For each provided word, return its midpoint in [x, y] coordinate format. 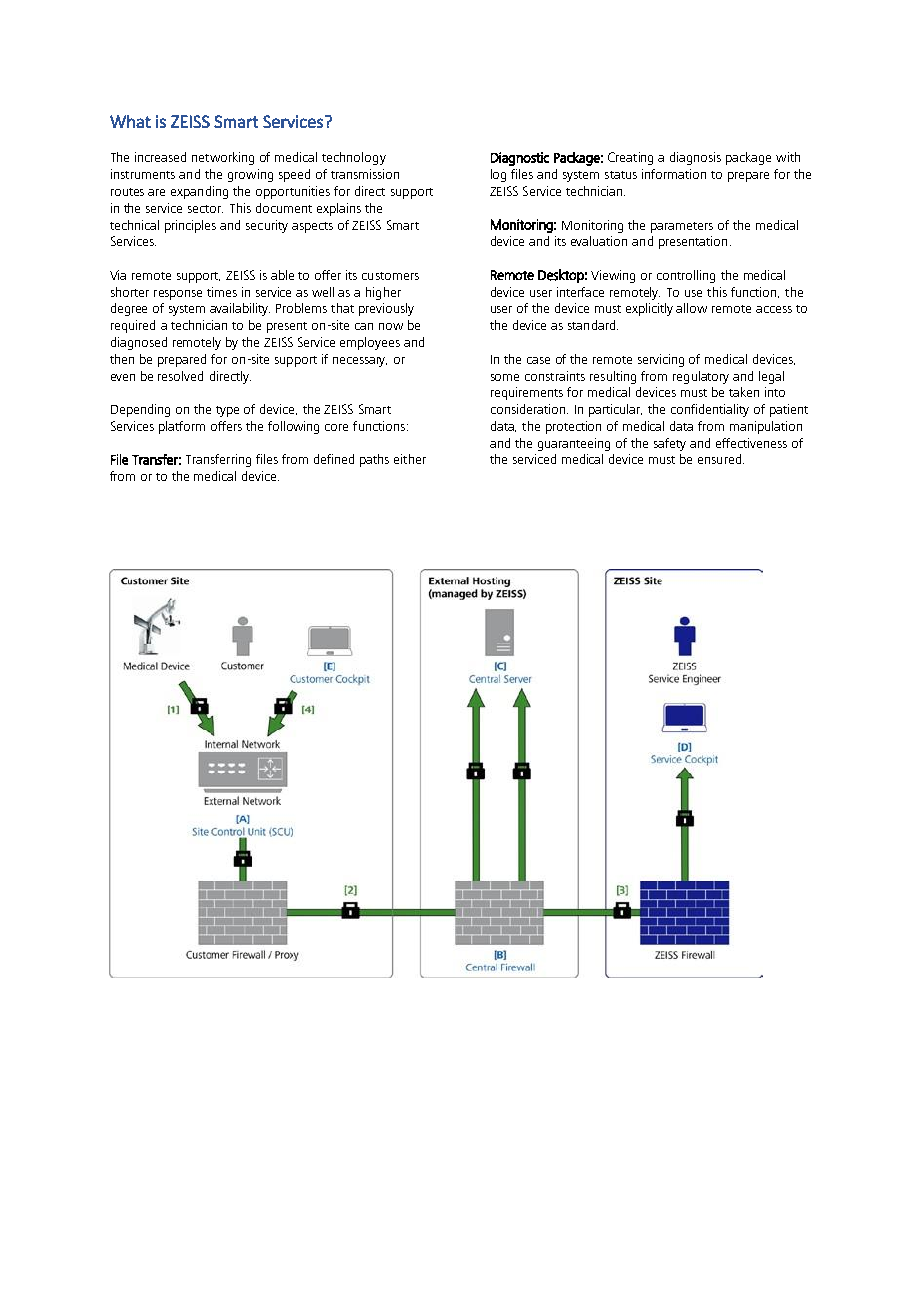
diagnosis [695, 158]
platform [182, 427]
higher [383, 293]
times [222, 292]
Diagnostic [520, 159]
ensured [719, 459]
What [130, 121]
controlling [686, 276]
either [410, 459]
